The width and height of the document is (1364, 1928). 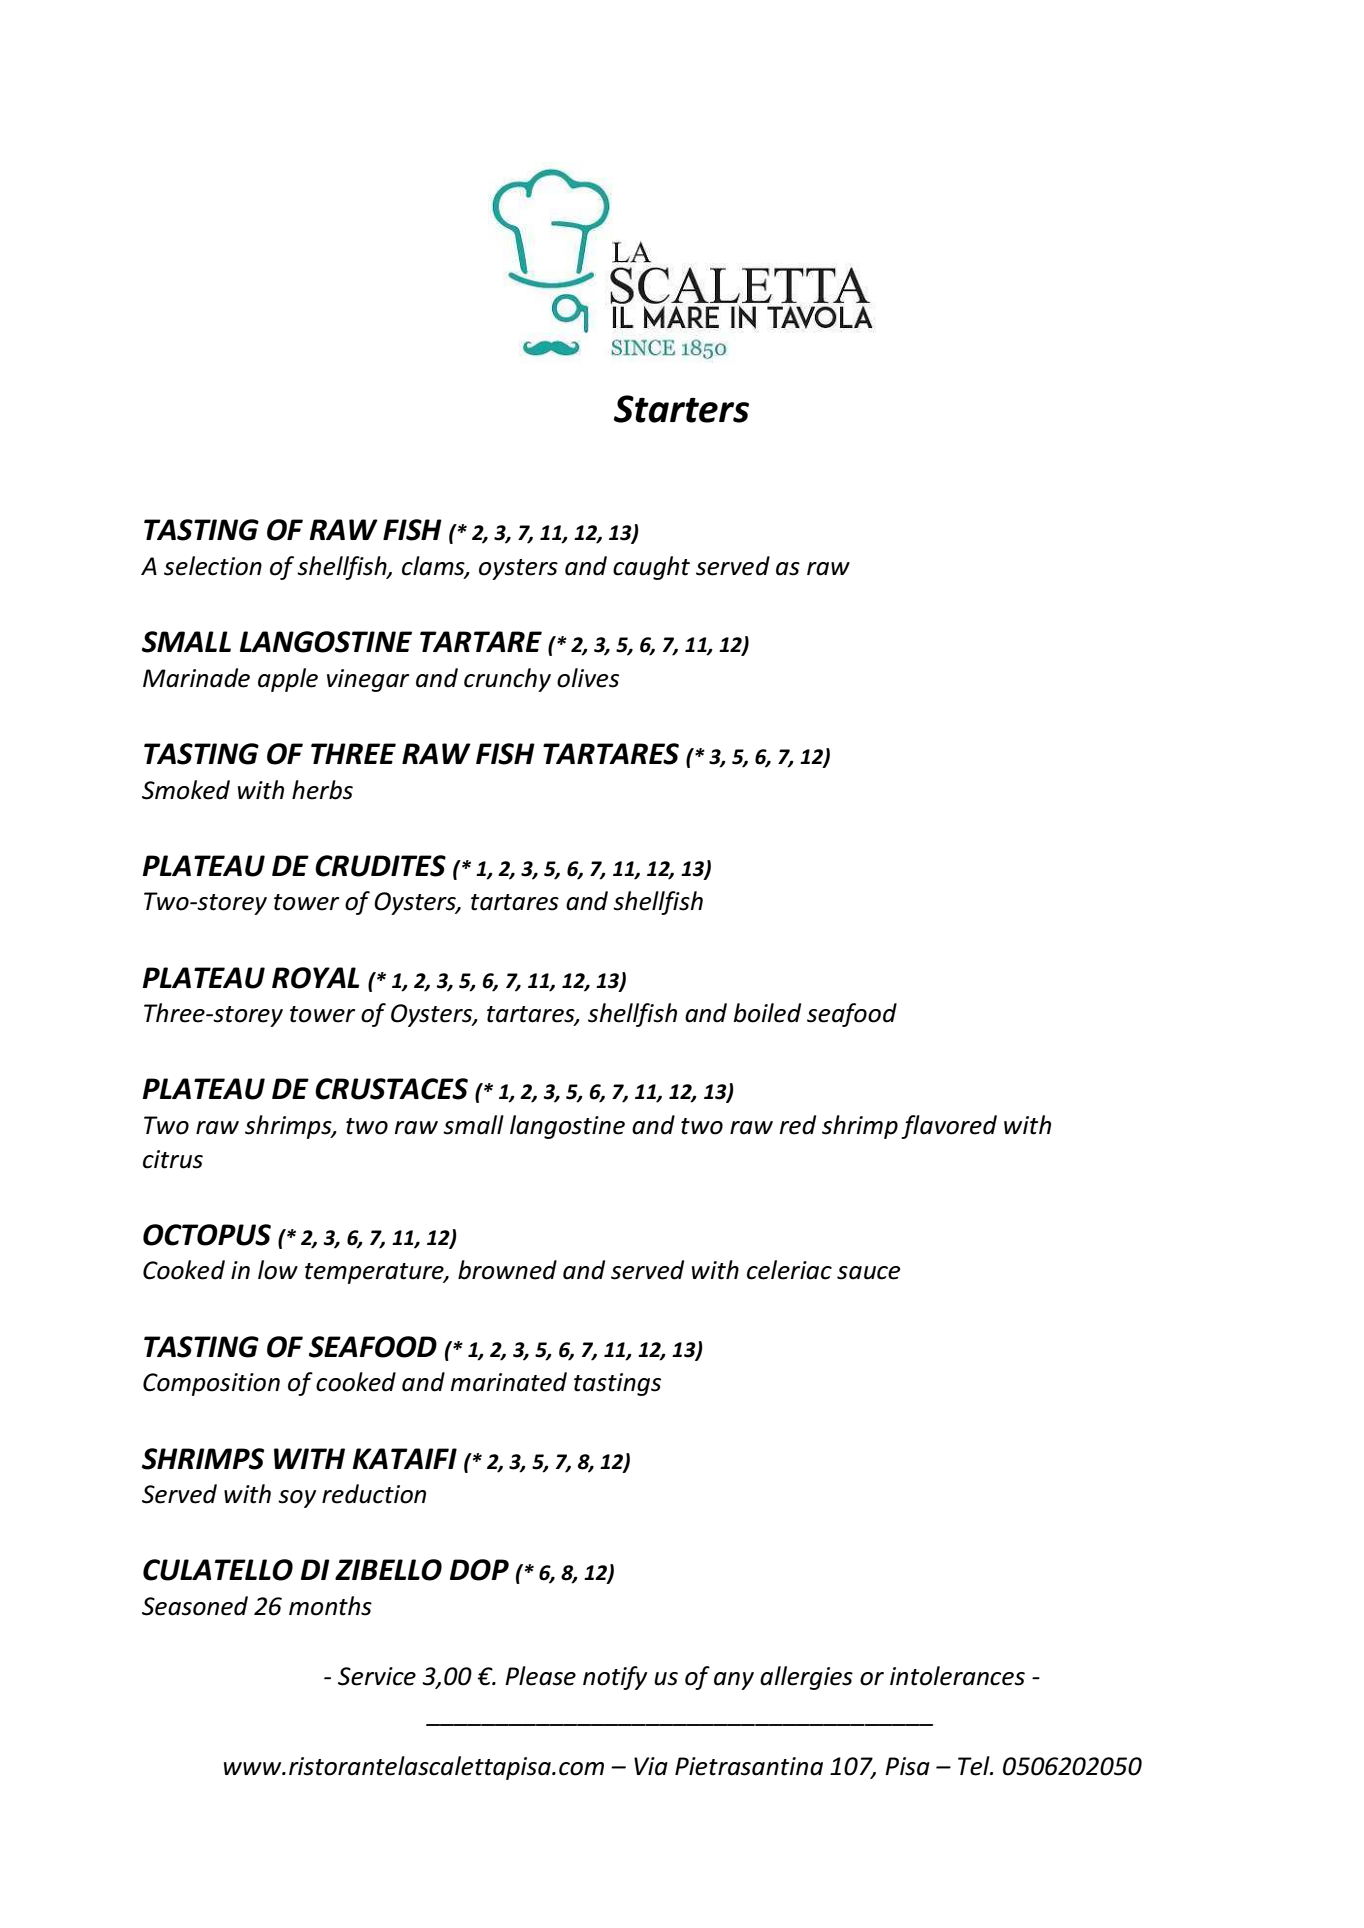 I want to click on caught, so click(x=651, y=568).
